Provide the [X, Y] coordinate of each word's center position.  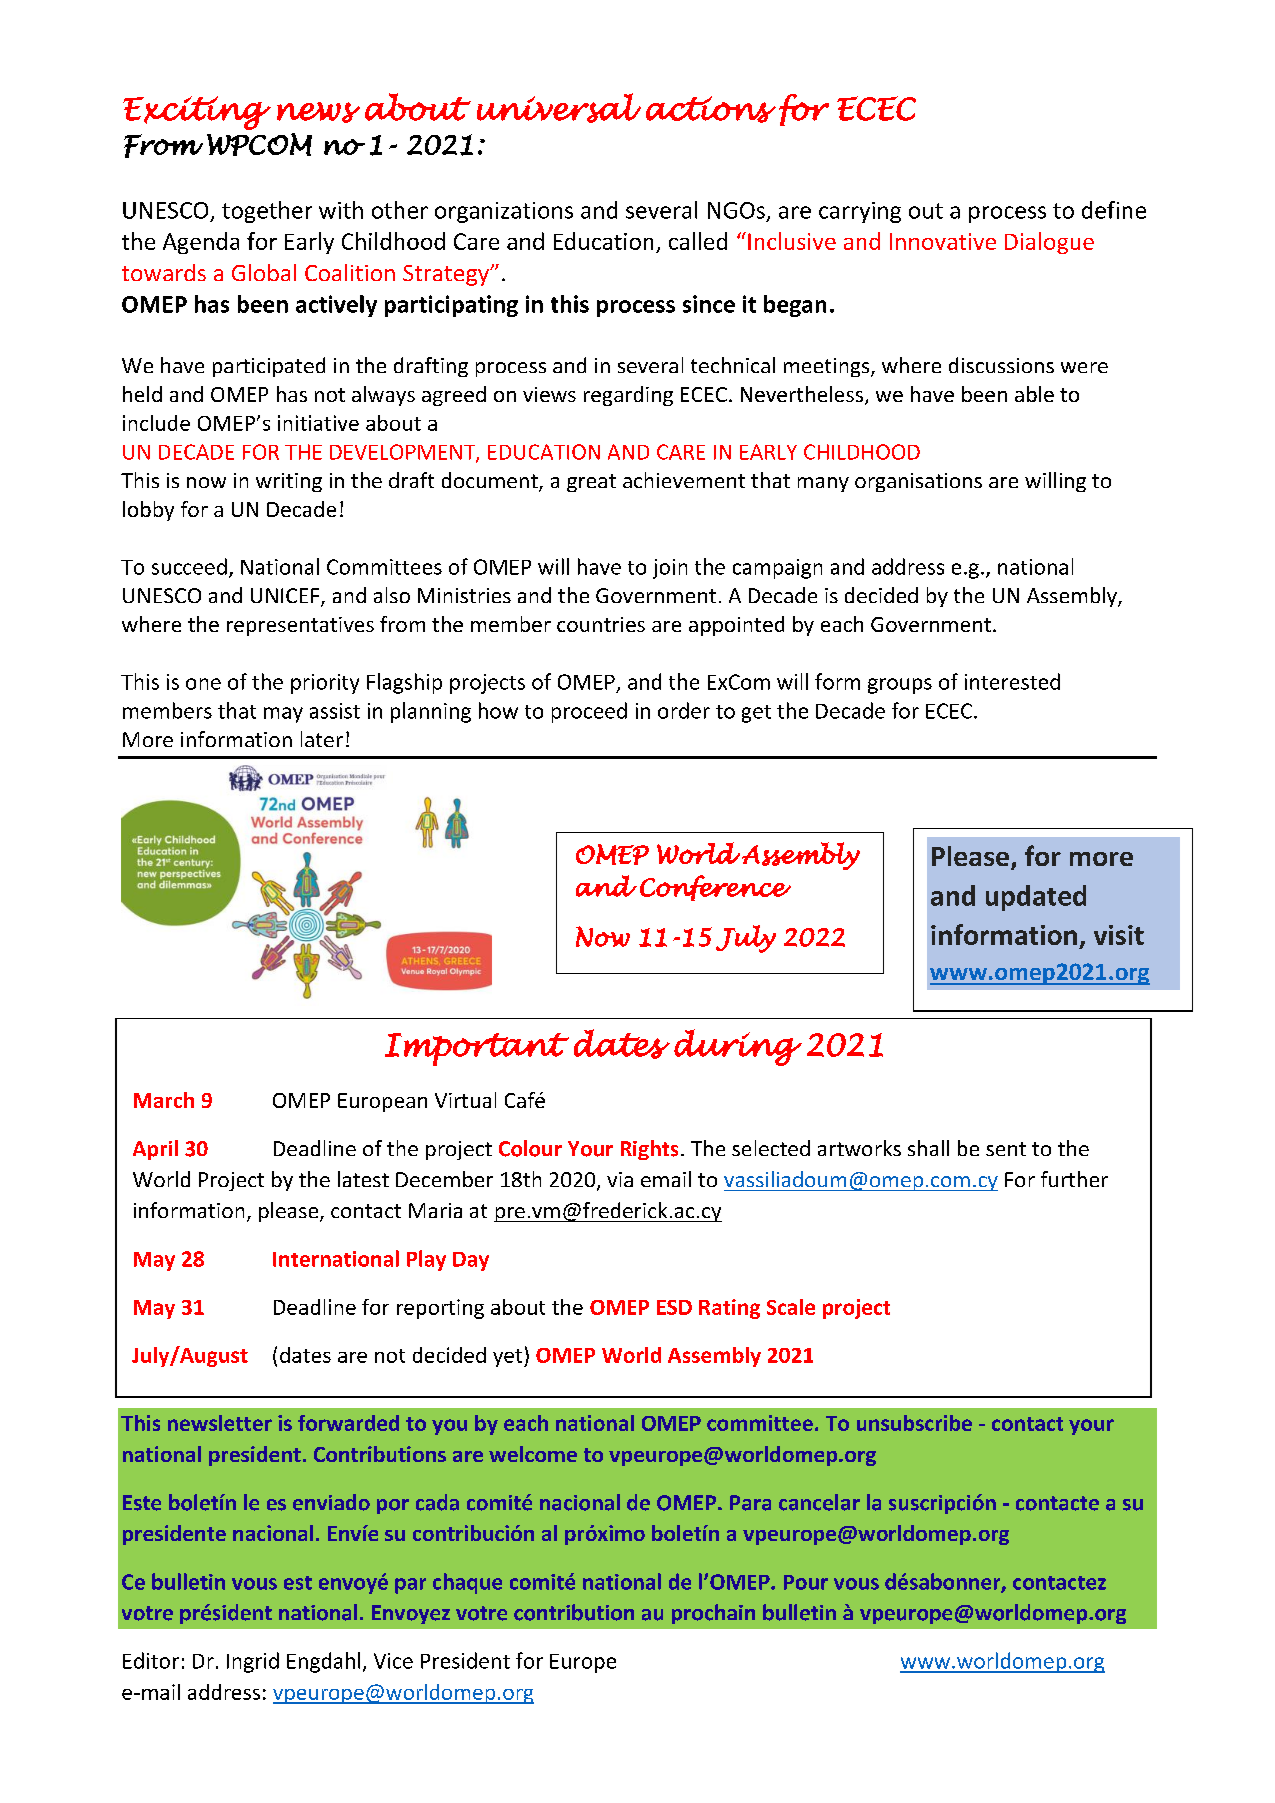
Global [264, 272]
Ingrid [253, 1662]
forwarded [348, 1423]
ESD [674, 1307]
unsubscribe [914, 1423]
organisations [918, 482]
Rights [649, 1150]
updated [1036, 898]
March [164, 1100]
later [322, 739]
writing [289, 482]
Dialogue [1049, 243]
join [670, 569]
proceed [589, 712]
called [698, 241]
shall [928, 1148]
